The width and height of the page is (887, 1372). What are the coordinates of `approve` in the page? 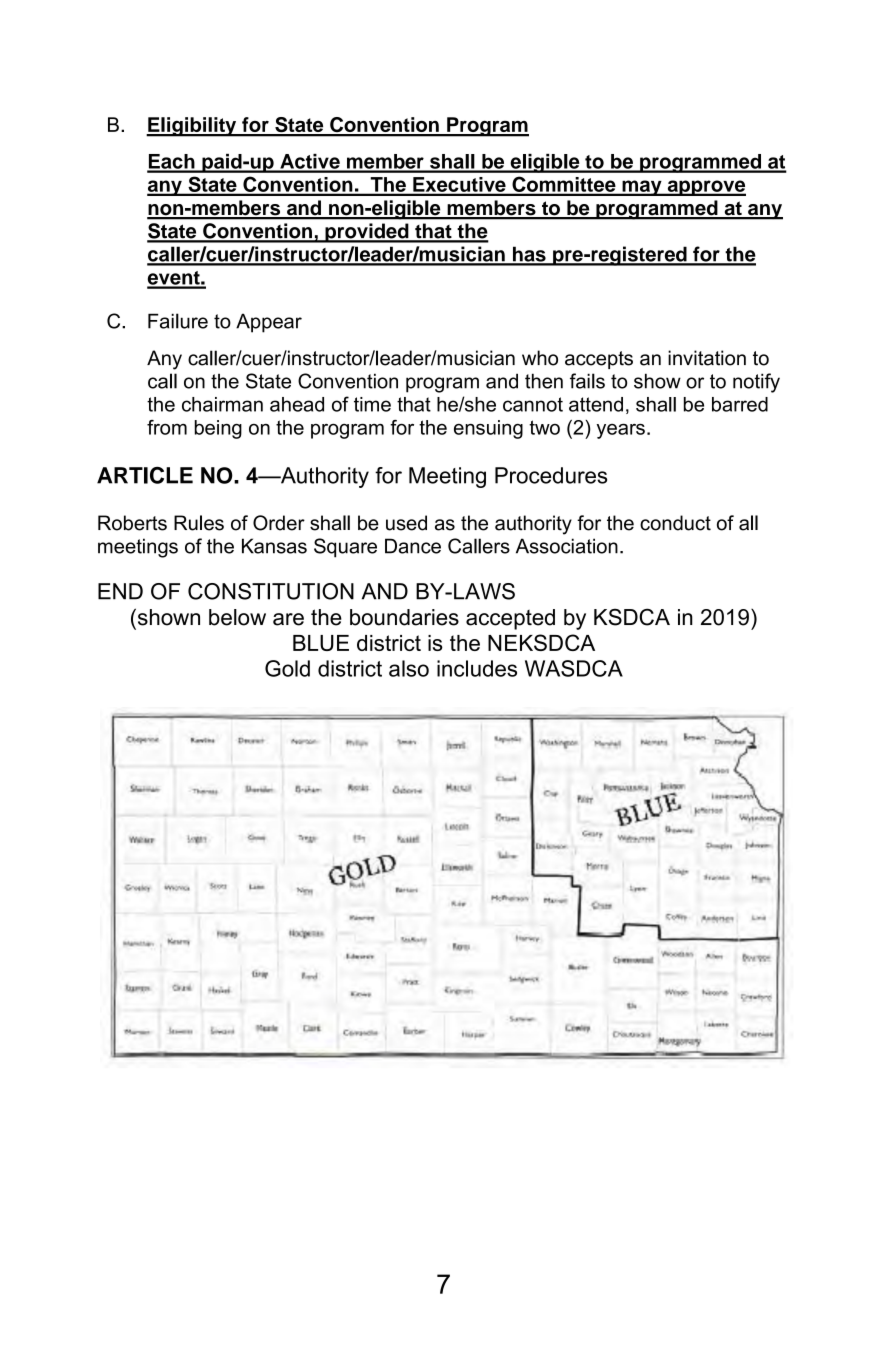 It's located at (705, 188).
